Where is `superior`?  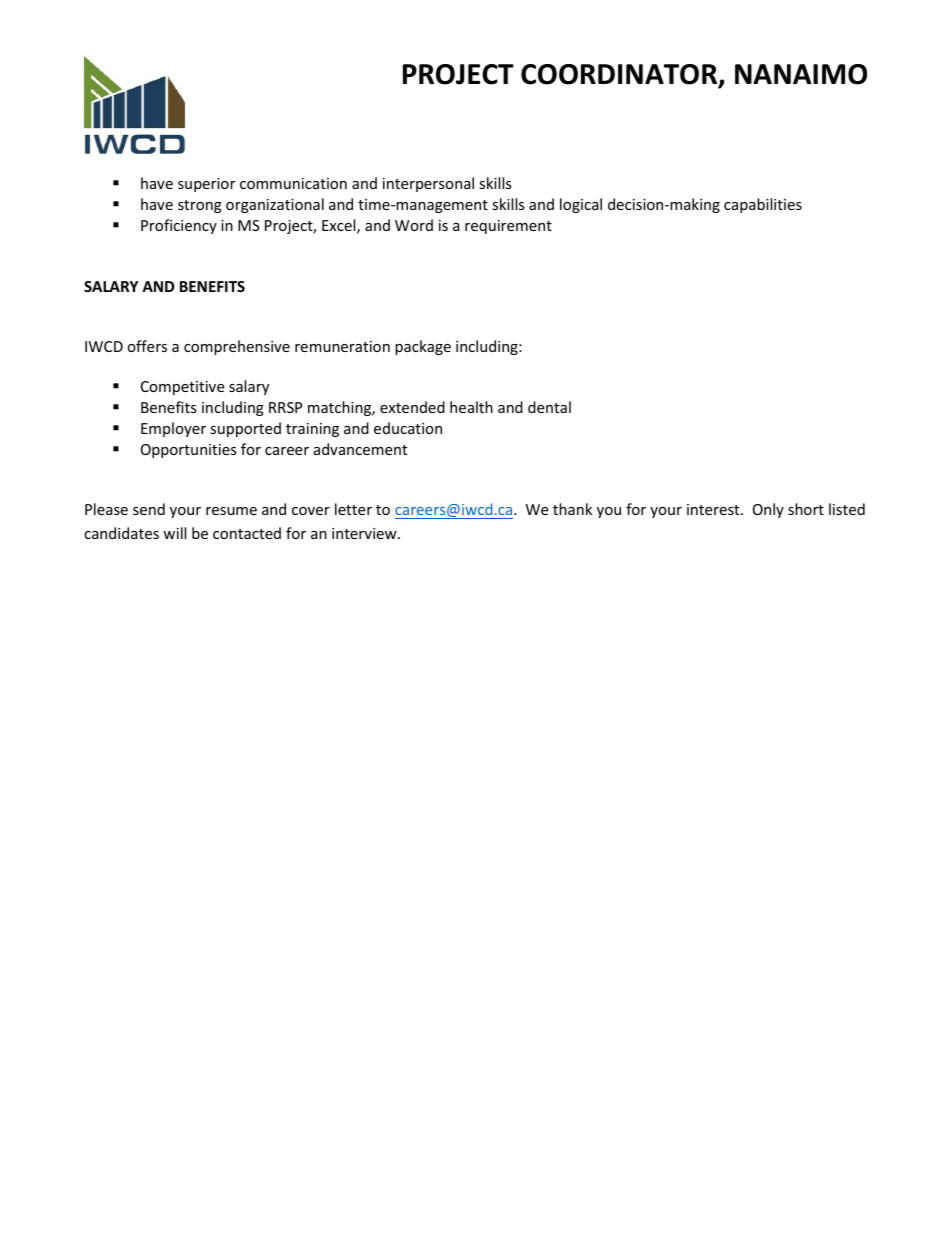 superior is located at coordinates (206, 185).
